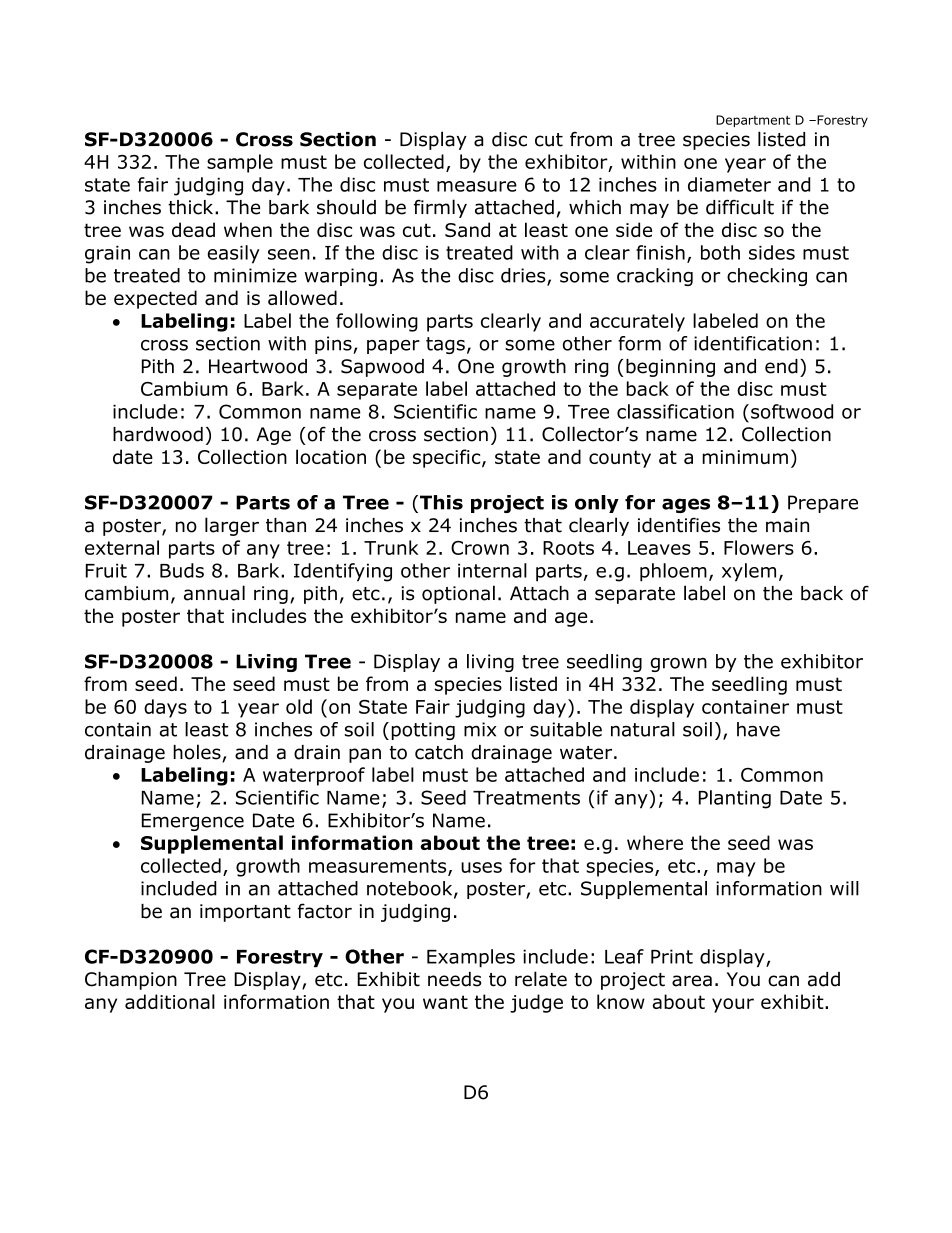 This image has width=952, height=1233. I want to click on additional, so click(170, 1001).
